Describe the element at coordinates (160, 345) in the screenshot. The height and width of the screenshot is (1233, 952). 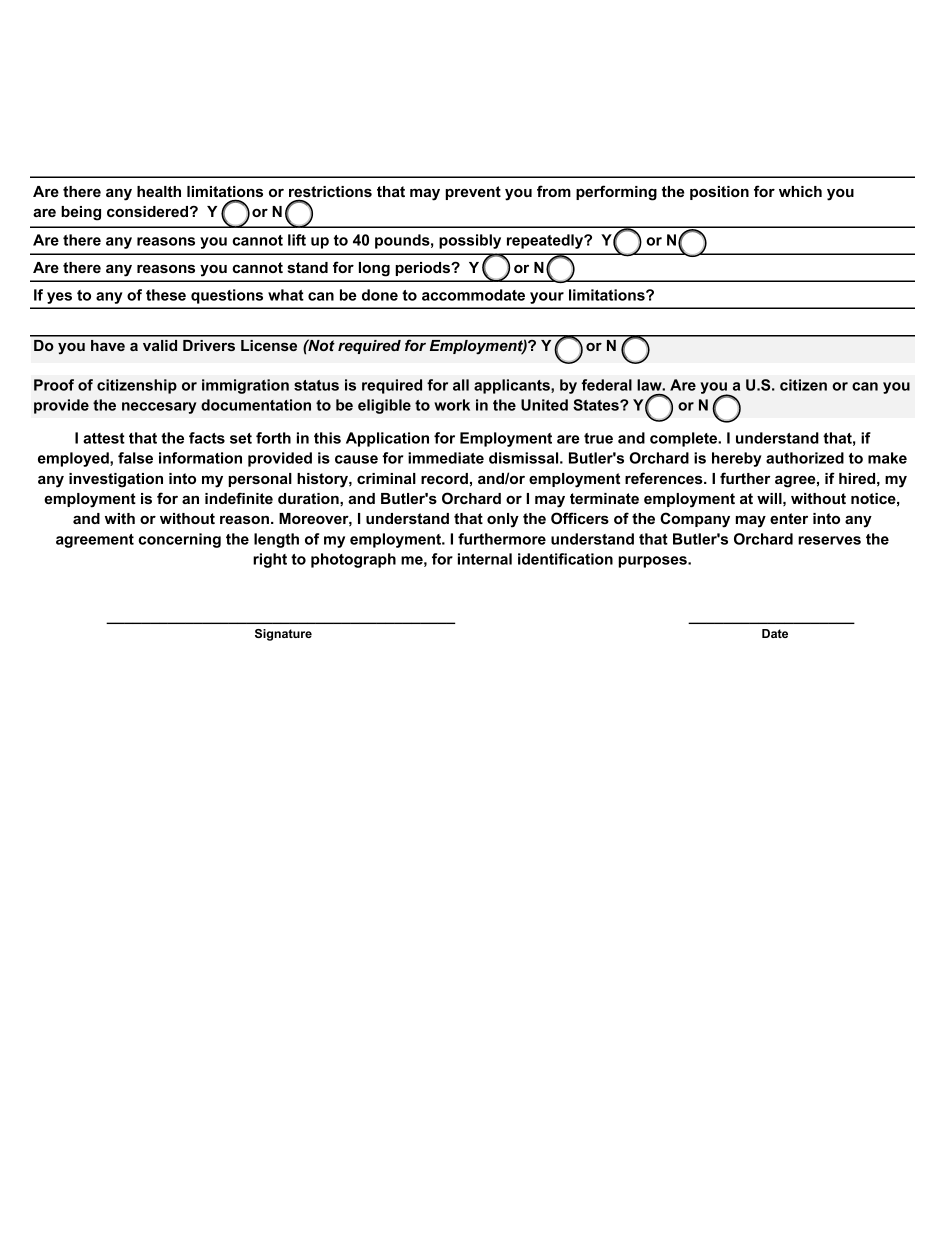
I see `valid` at that location.
